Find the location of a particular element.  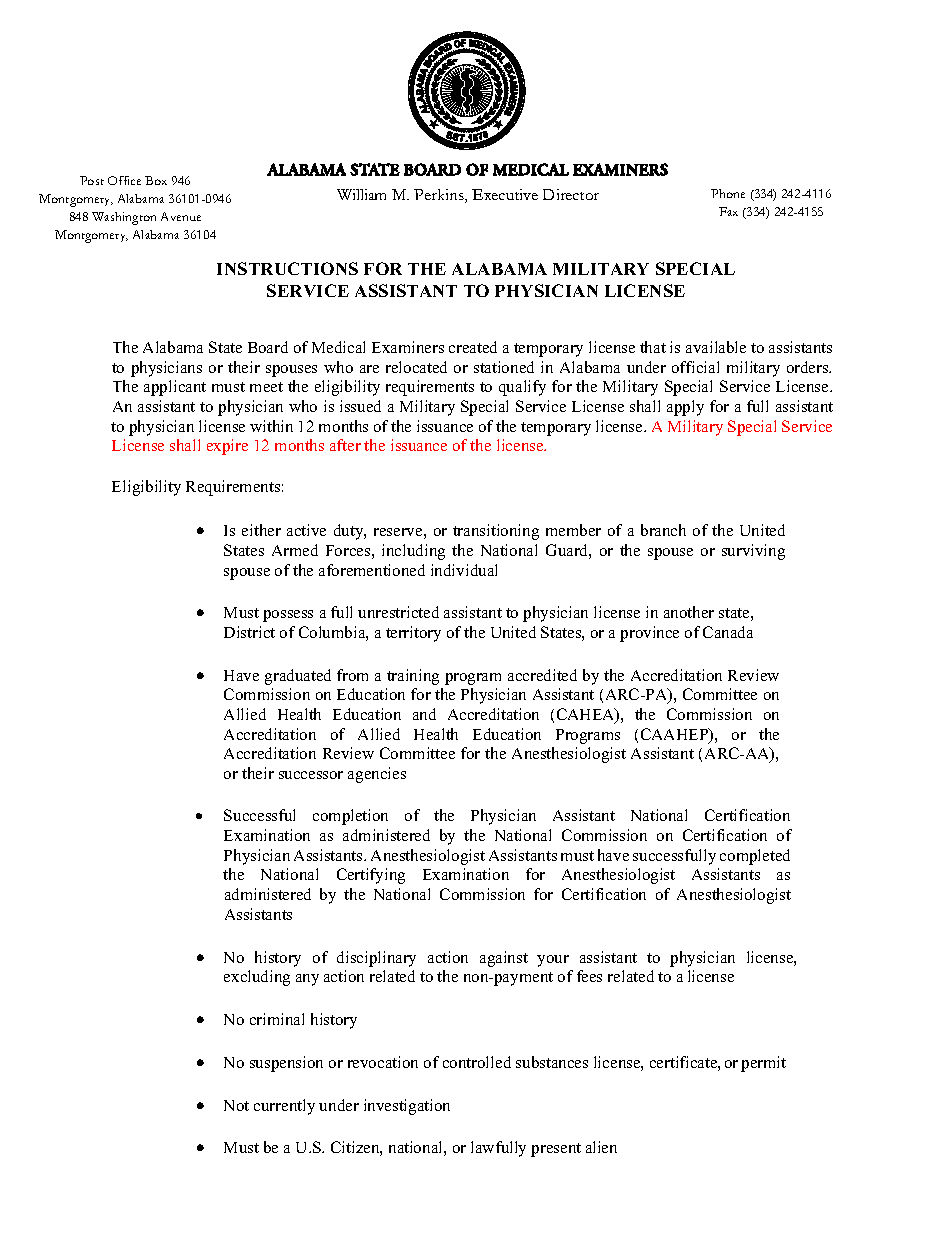

investigation is located at coordinates (407, 1107).
